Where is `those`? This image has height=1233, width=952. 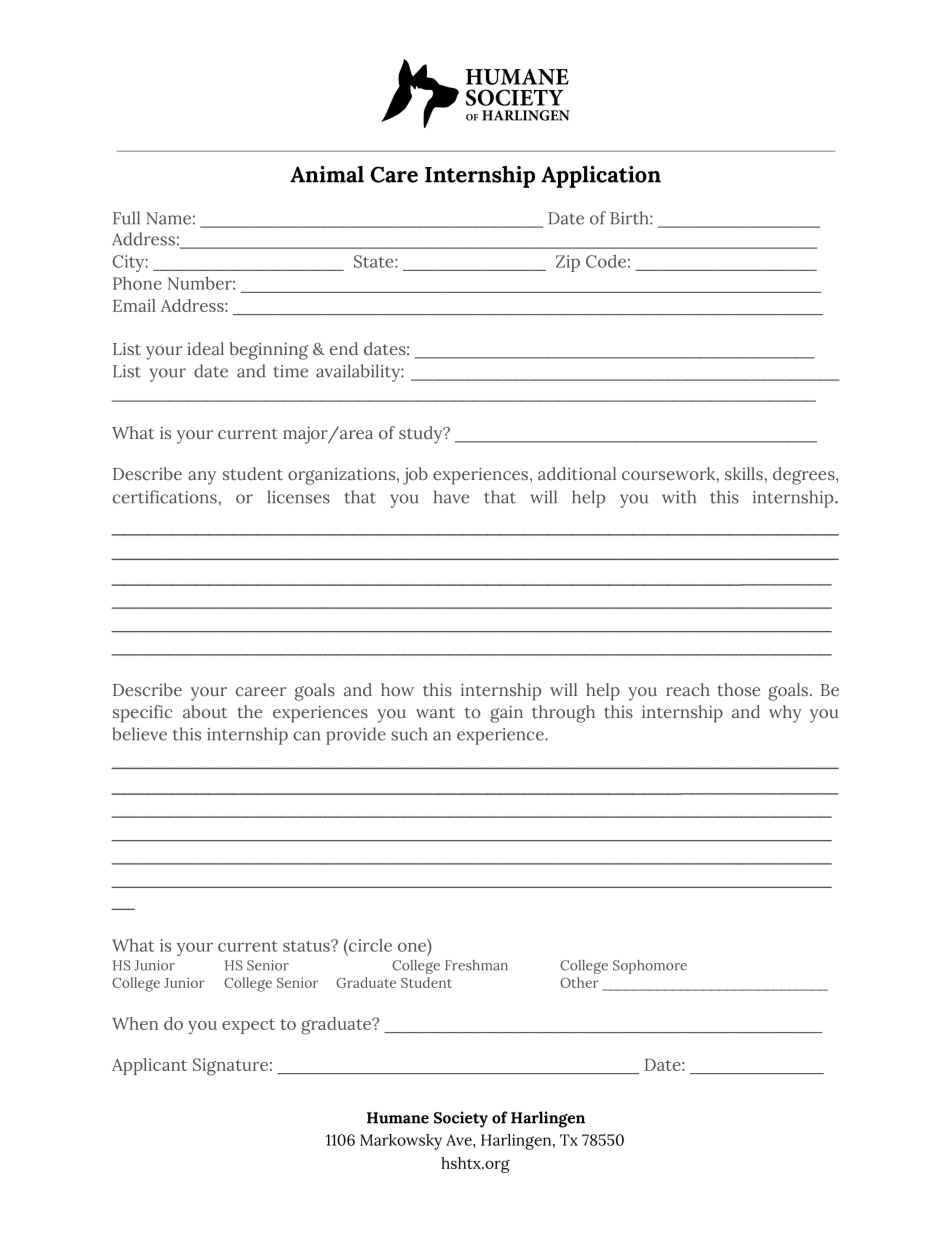 those is located at coordinates (738, 689).
